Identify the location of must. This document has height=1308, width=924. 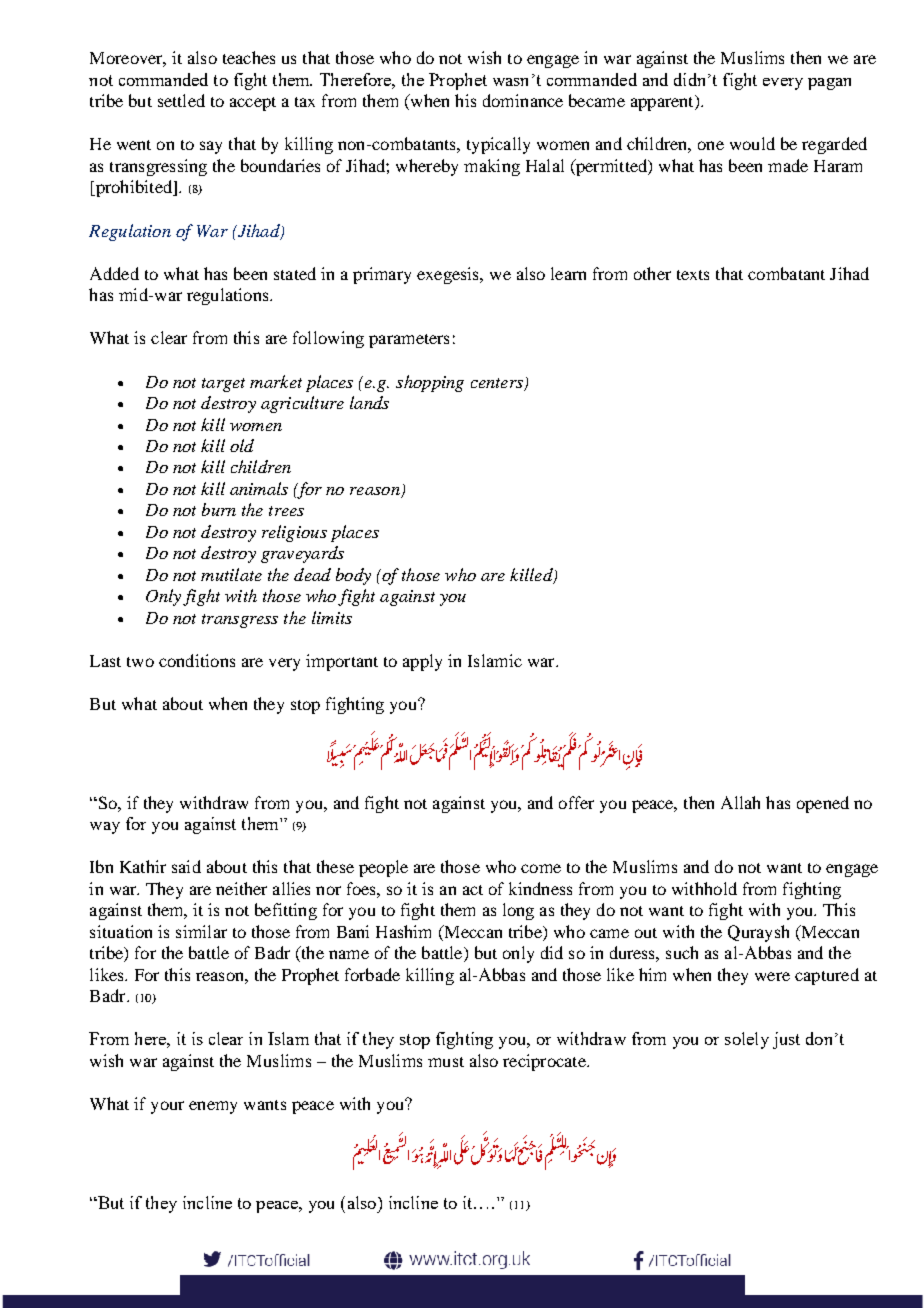
(446, 1062).
